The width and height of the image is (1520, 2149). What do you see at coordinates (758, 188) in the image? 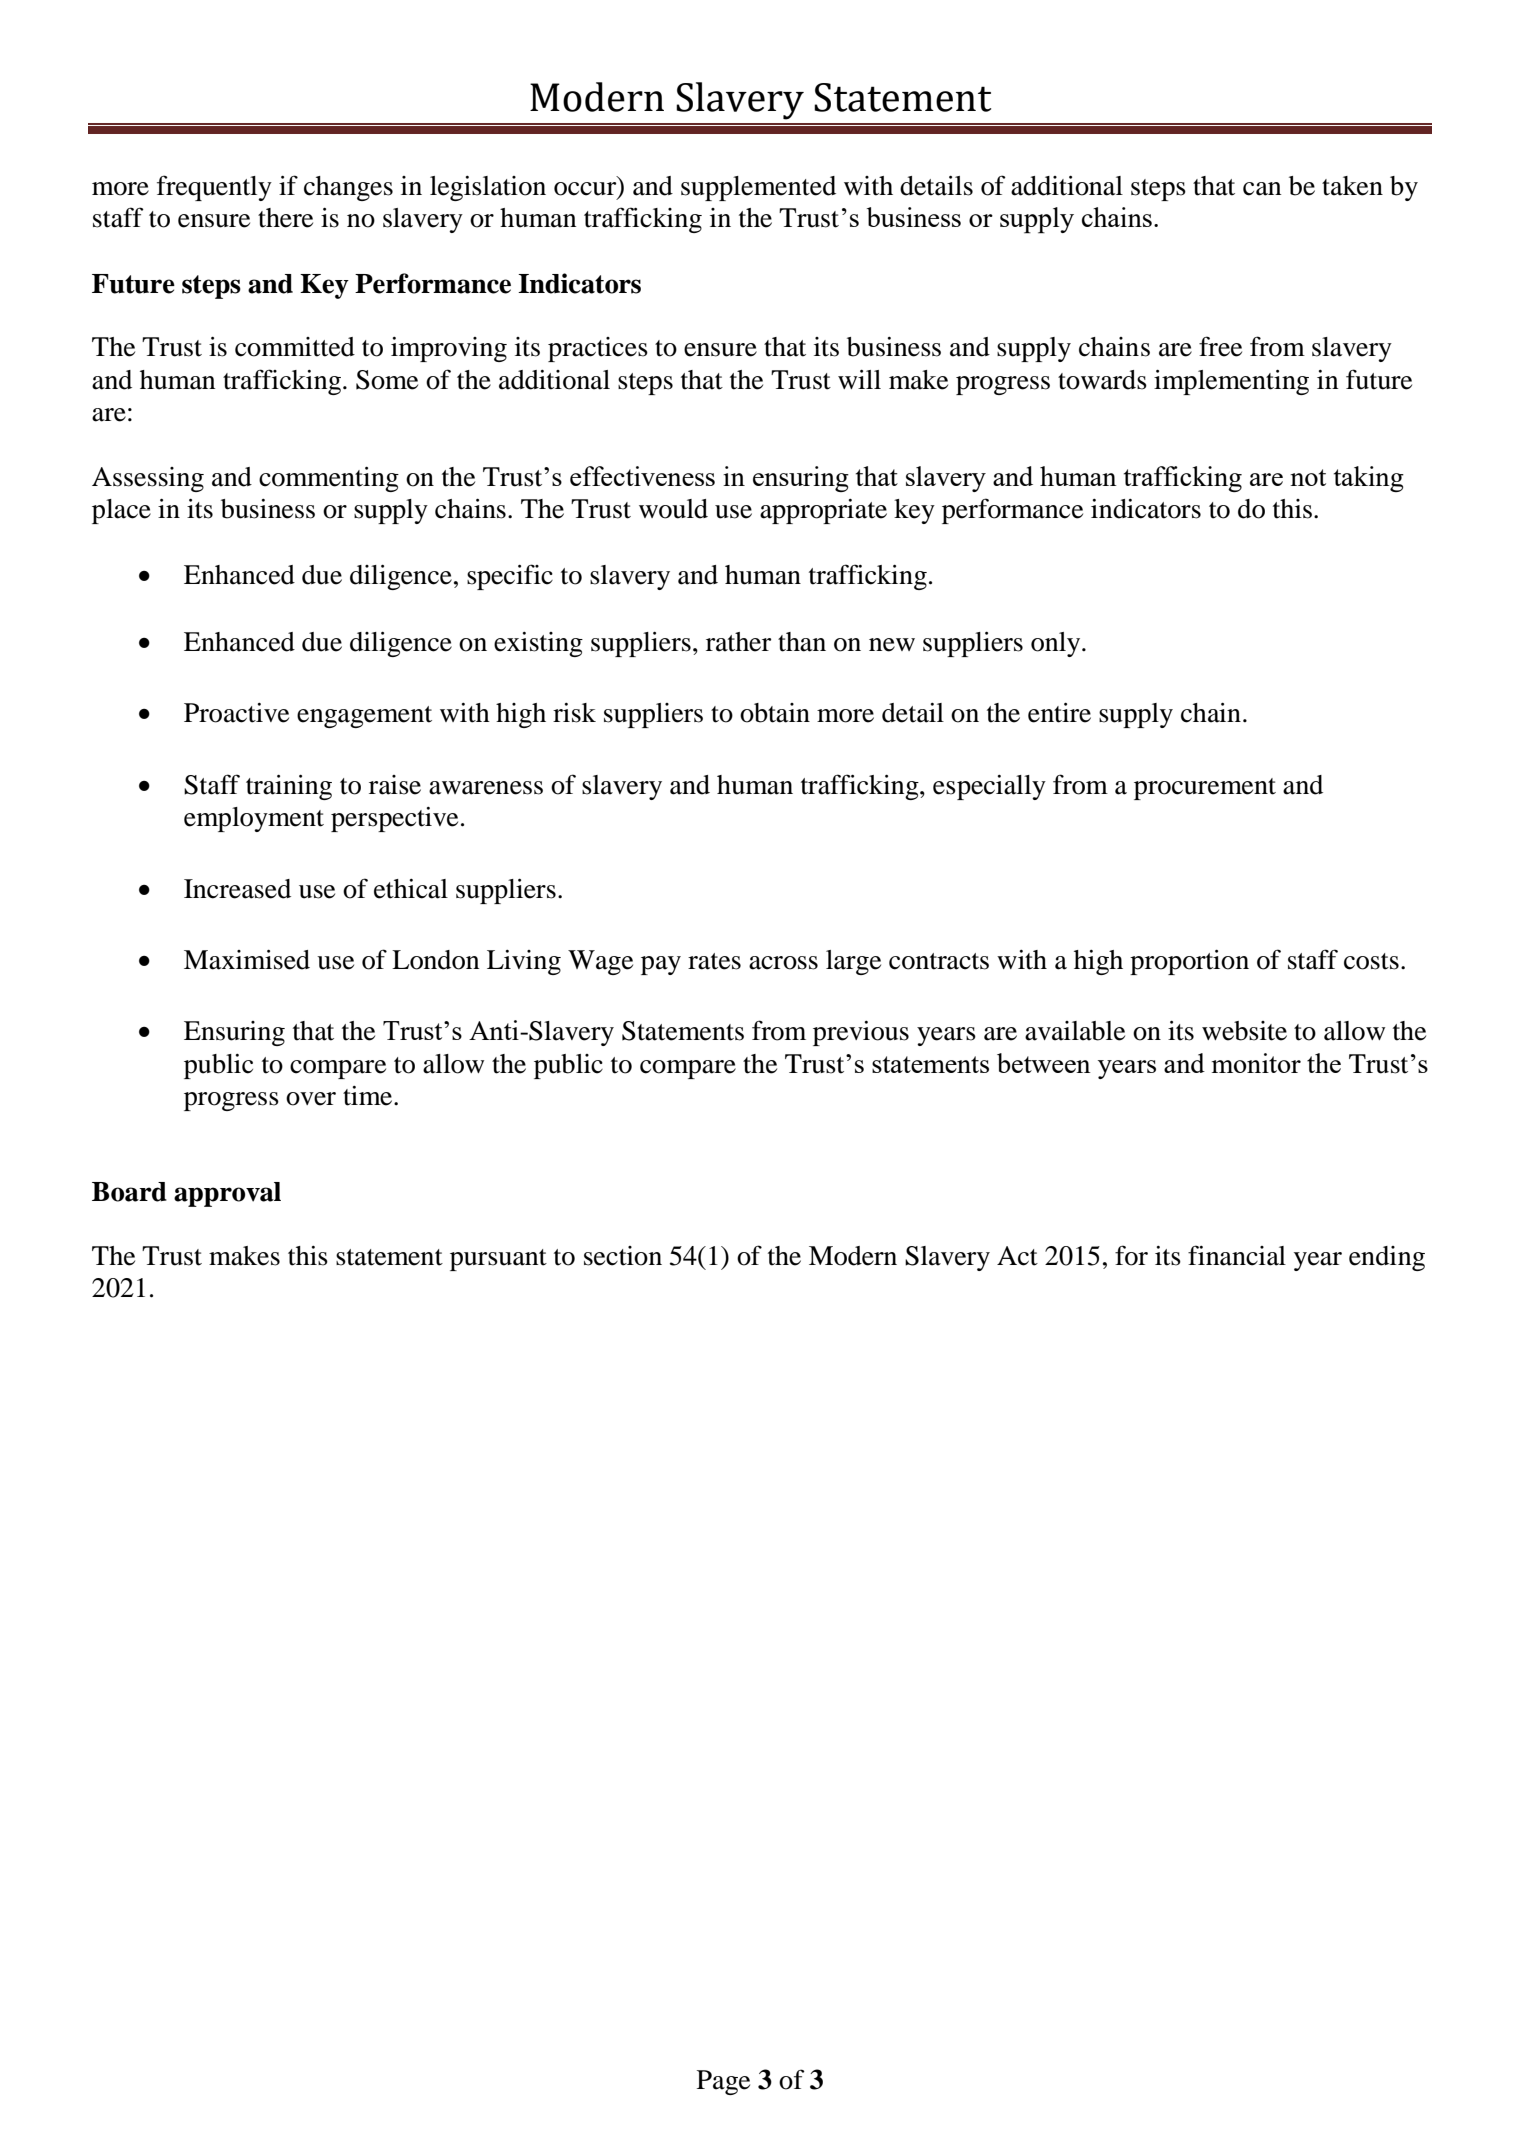
I see `supplemented` at bounding box center [758, 188].
